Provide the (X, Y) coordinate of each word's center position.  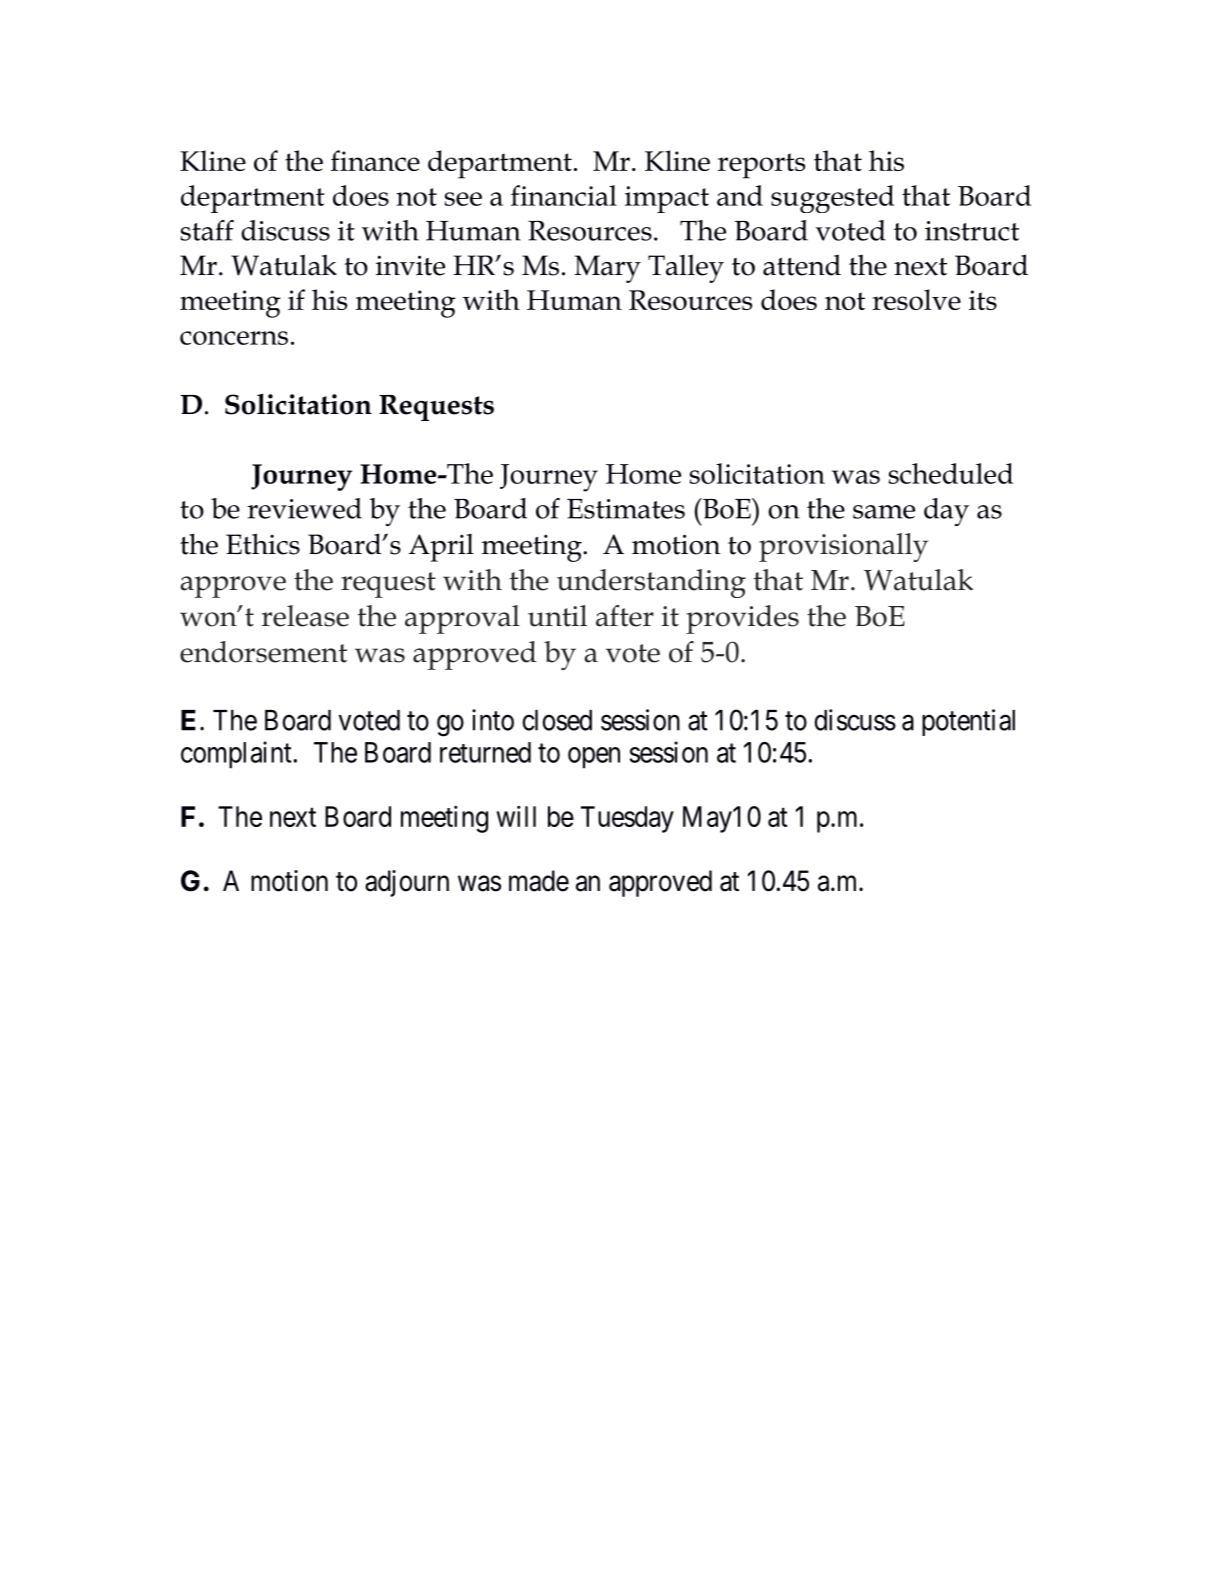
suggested (832, 199)
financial (564, 195)
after (625, 616)
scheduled (951, 473)
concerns (234, 338)
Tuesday (627, 819)
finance (375, 160)
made (539, 881)
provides (742, 619)
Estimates (626, 509)
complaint (236, 755)
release (305, 616)
